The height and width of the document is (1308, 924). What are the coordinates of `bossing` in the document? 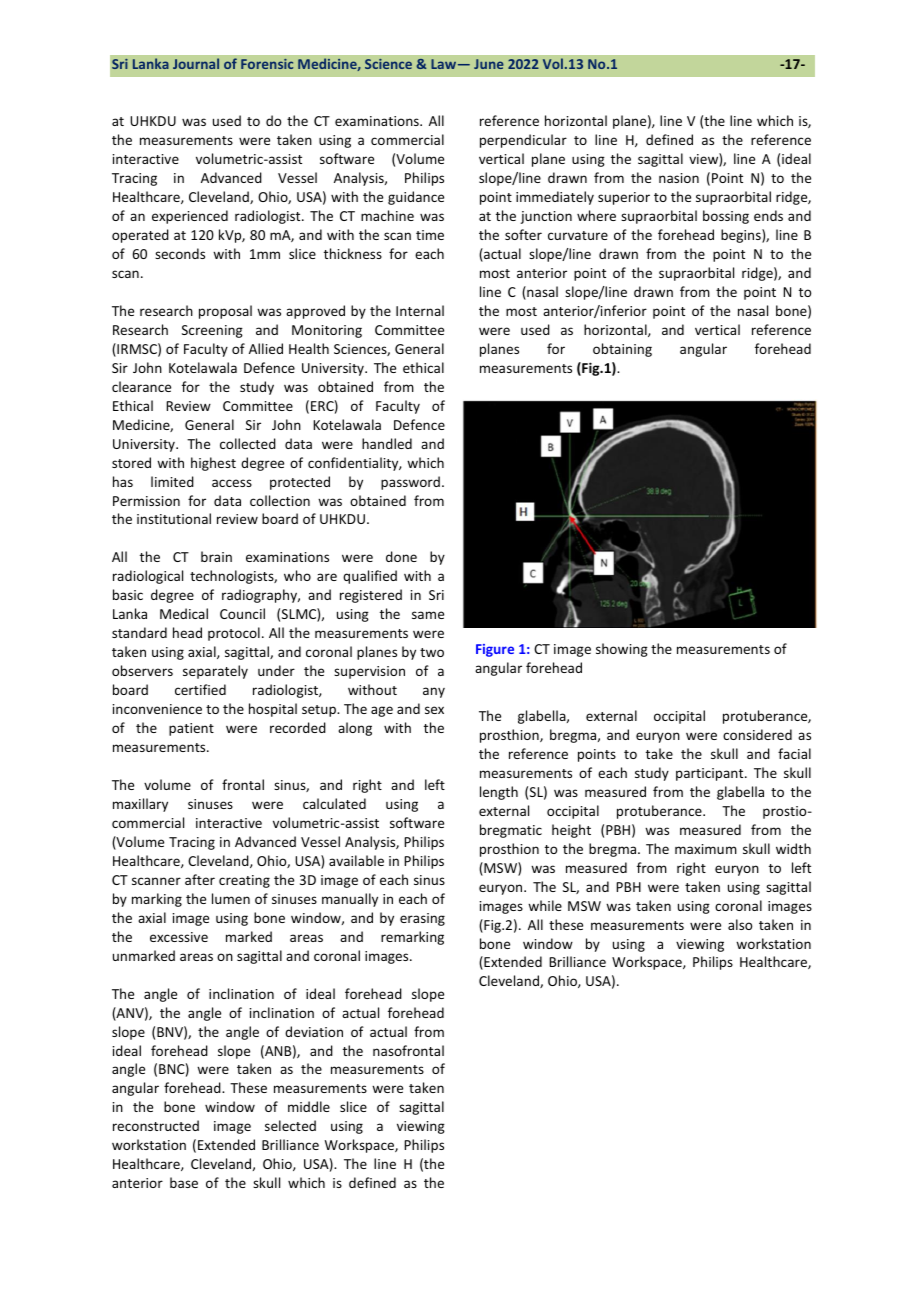 It's located at (726, 217).
